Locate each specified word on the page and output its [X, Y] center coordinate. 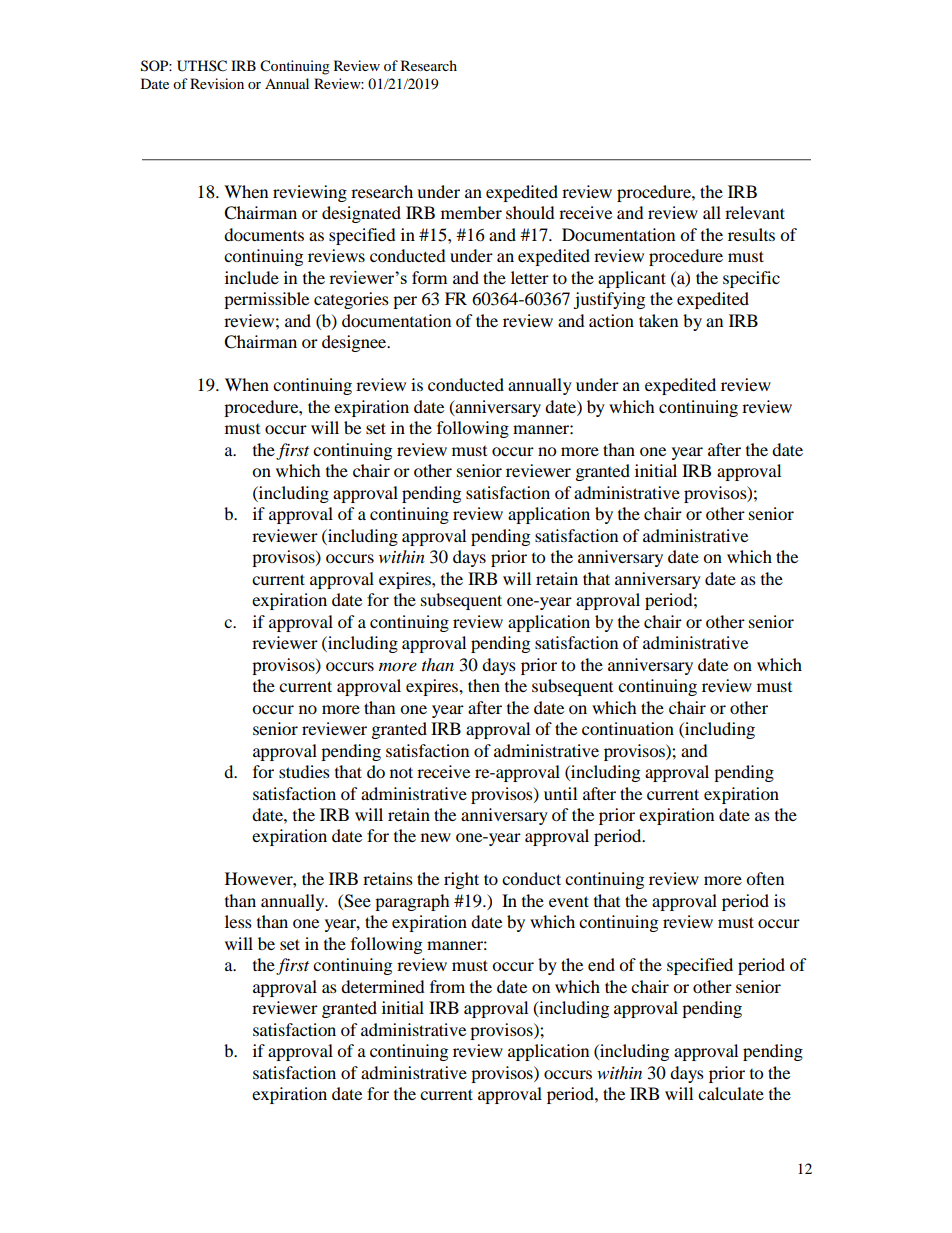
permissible [266, 300]
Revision [217, 83]
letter [530, 277]
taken [658, 320]
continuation [628, 728]
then [484, 685]
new [436, 837]
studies [304, 771]
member [471, 212]
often [765, 878]
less [238, 921]
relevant [755, 212]
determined [383, 986]
